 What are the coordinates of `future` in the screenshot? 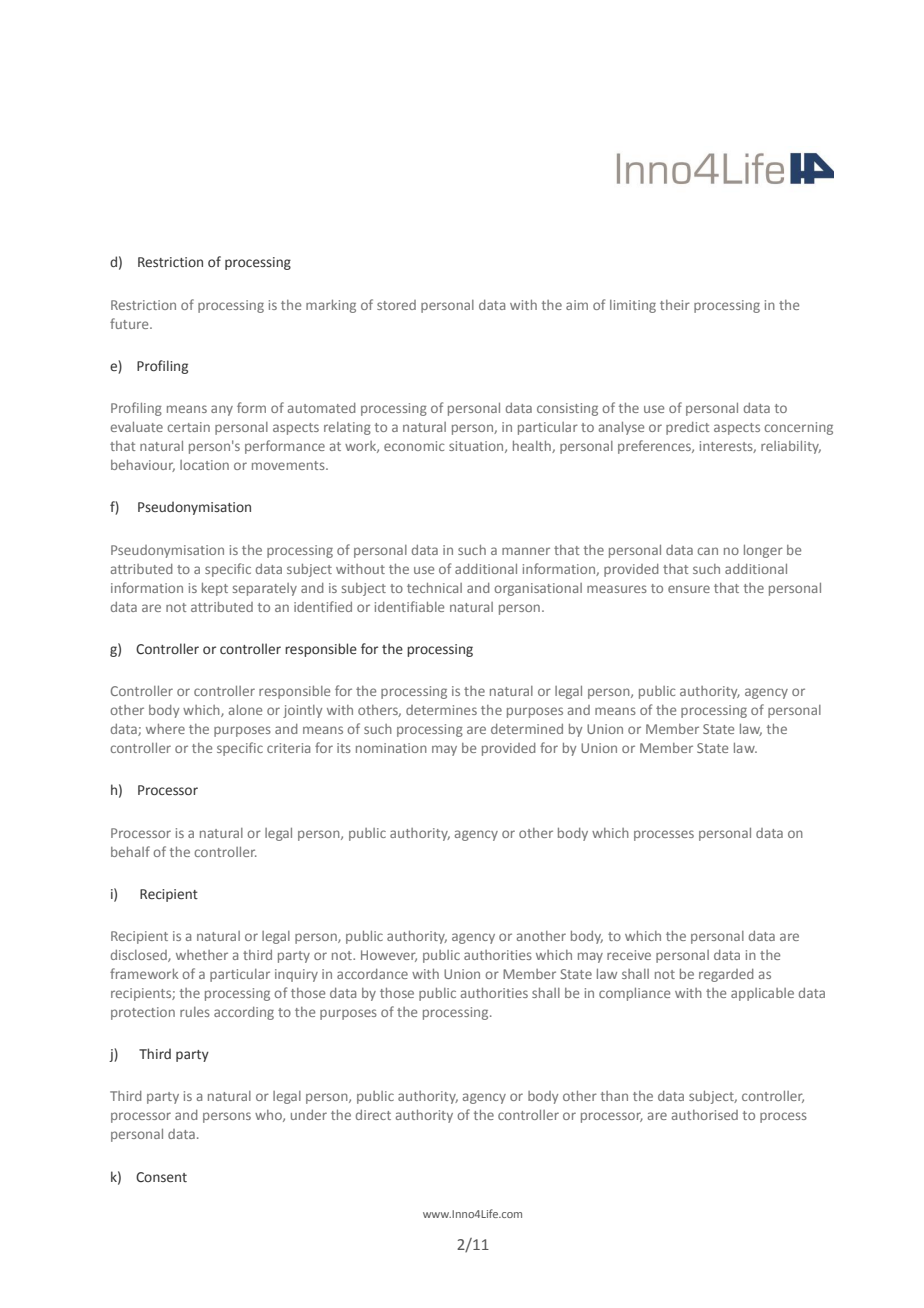 It's located at (130, 323).
